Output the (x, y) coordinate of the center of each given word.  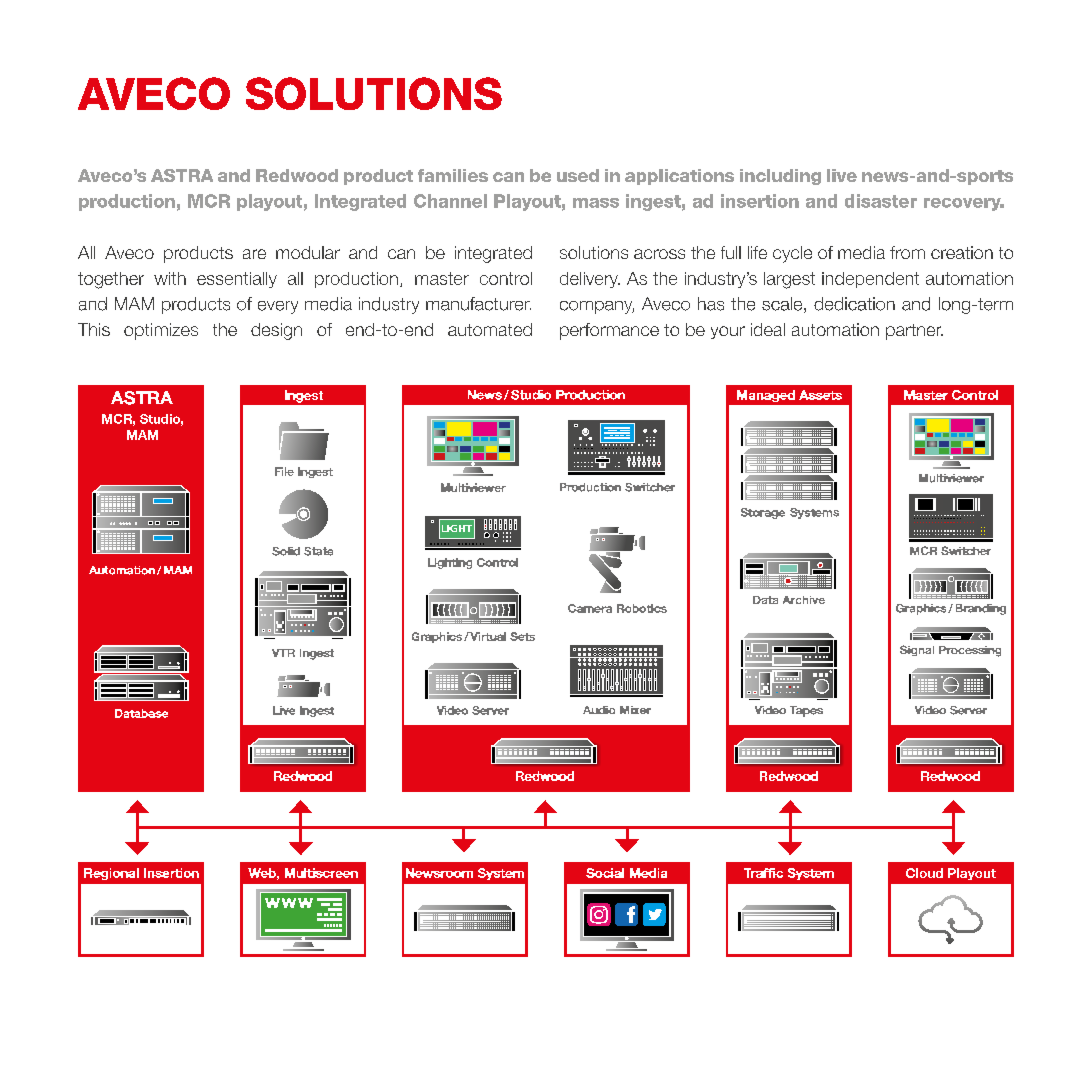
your (728, 332)
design (276, 331)
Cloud (924, 873)
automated (490, 329)
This (94, 329)
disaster (881, 201)
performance (609, 331)
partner (914, 332)
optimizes (161, 331)
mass (596, 203)
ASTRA (182, 175)
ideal (768, 329)
